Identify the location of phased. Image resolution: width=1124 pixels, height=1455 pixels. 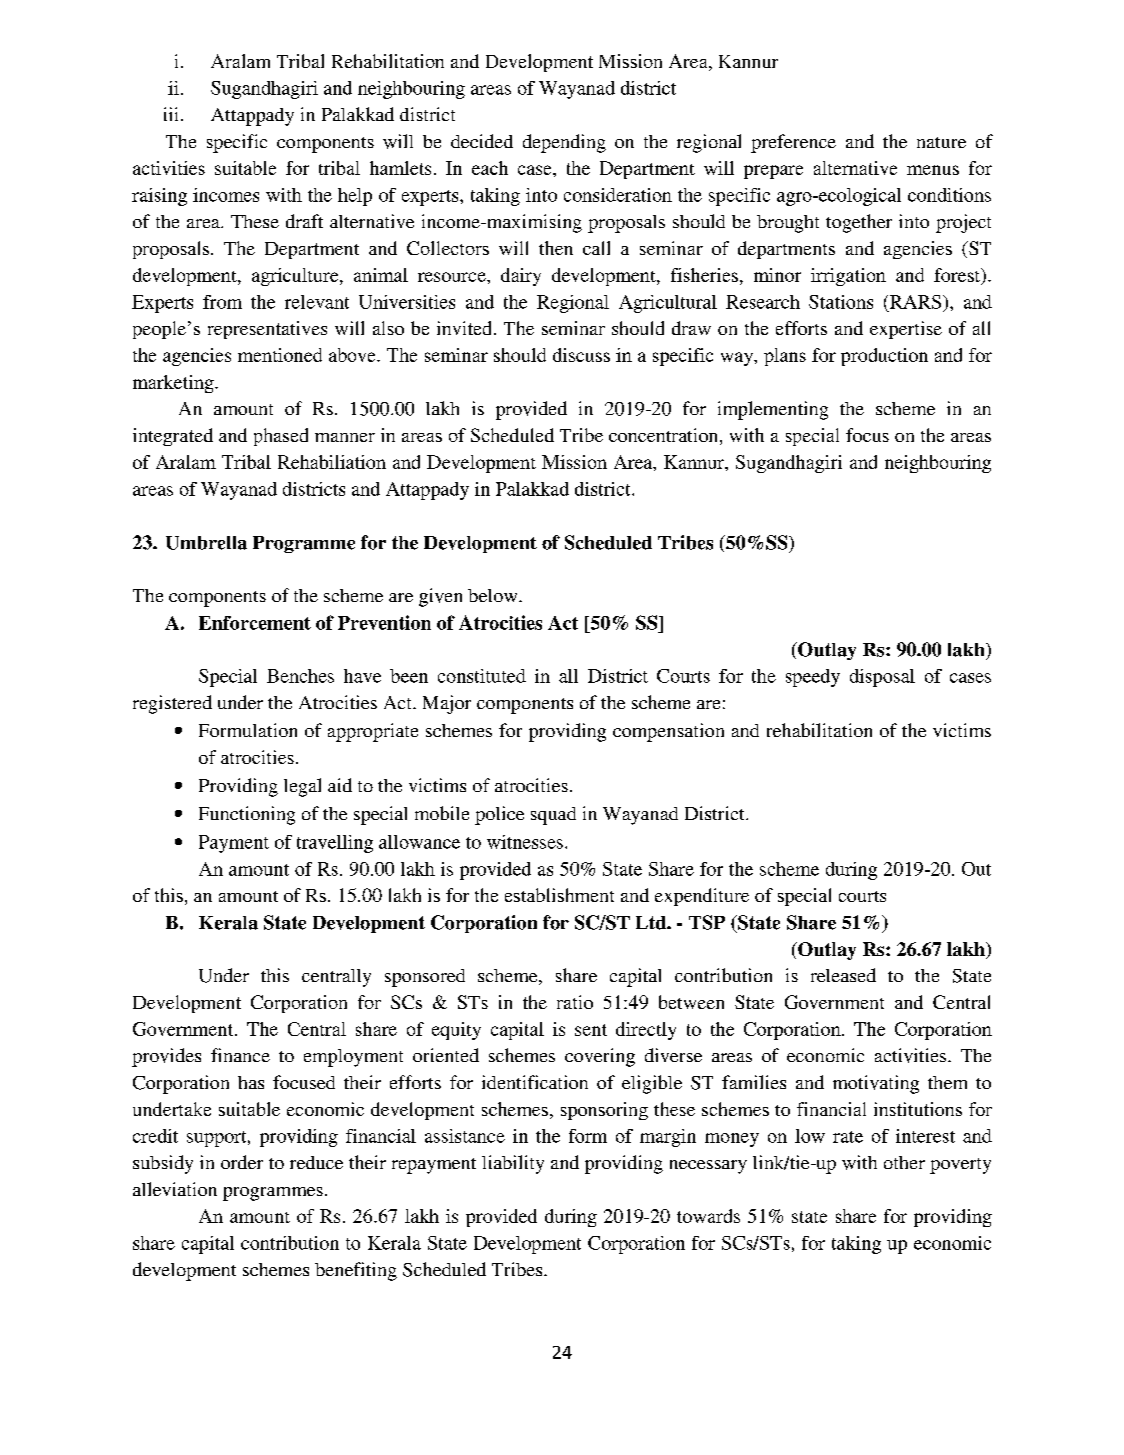
(281, 437).
